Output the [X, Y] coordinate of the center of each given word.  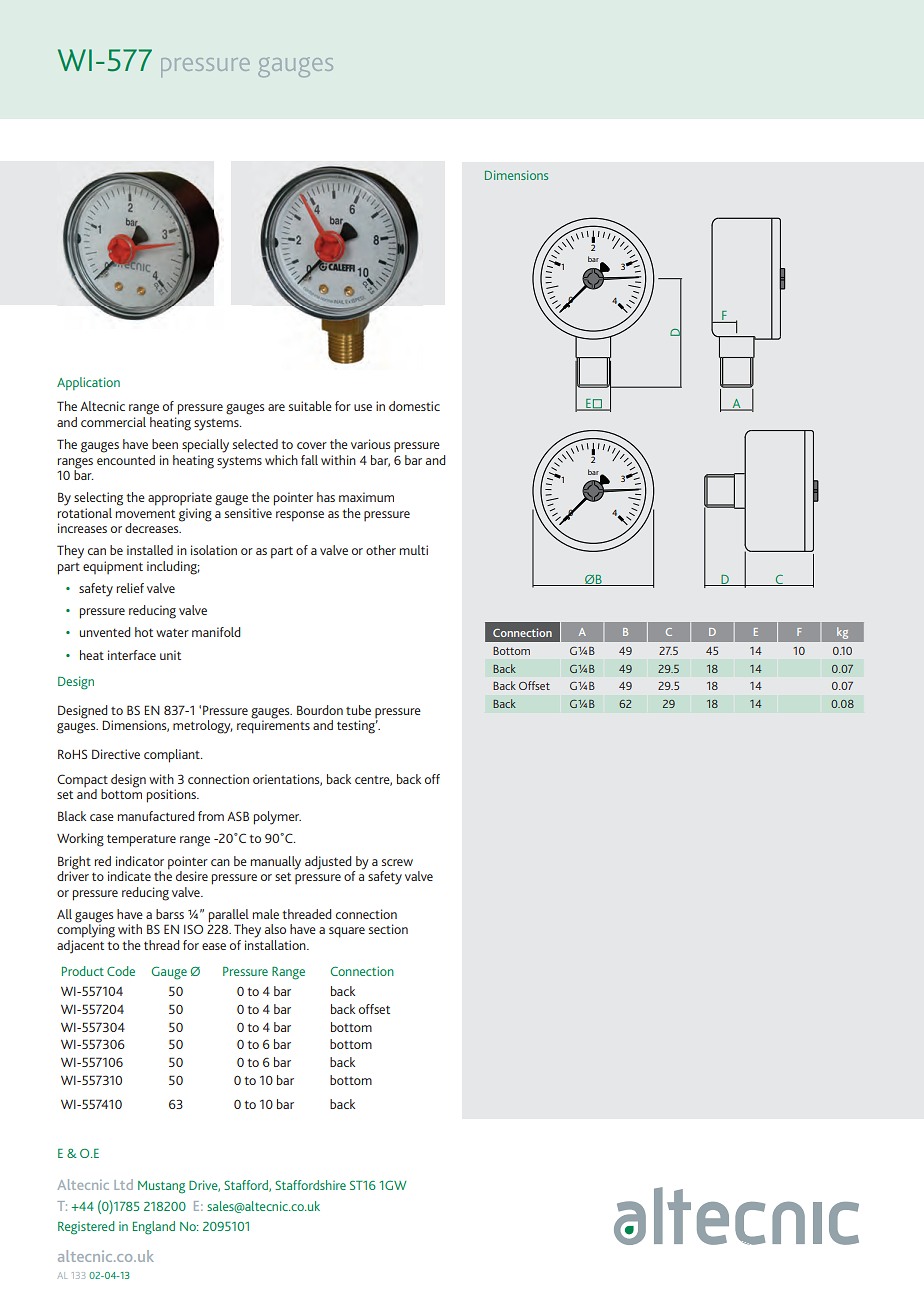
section [388, 929]
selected [255, 444]
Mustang [161, 1187]
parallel [229, 917]
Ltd [123, 1184]
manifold [216, 632]
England [154, 1228]
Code [121, 971]
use [363, 407]
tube [358, 710]
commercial [113, 422]
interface [132, 655]
